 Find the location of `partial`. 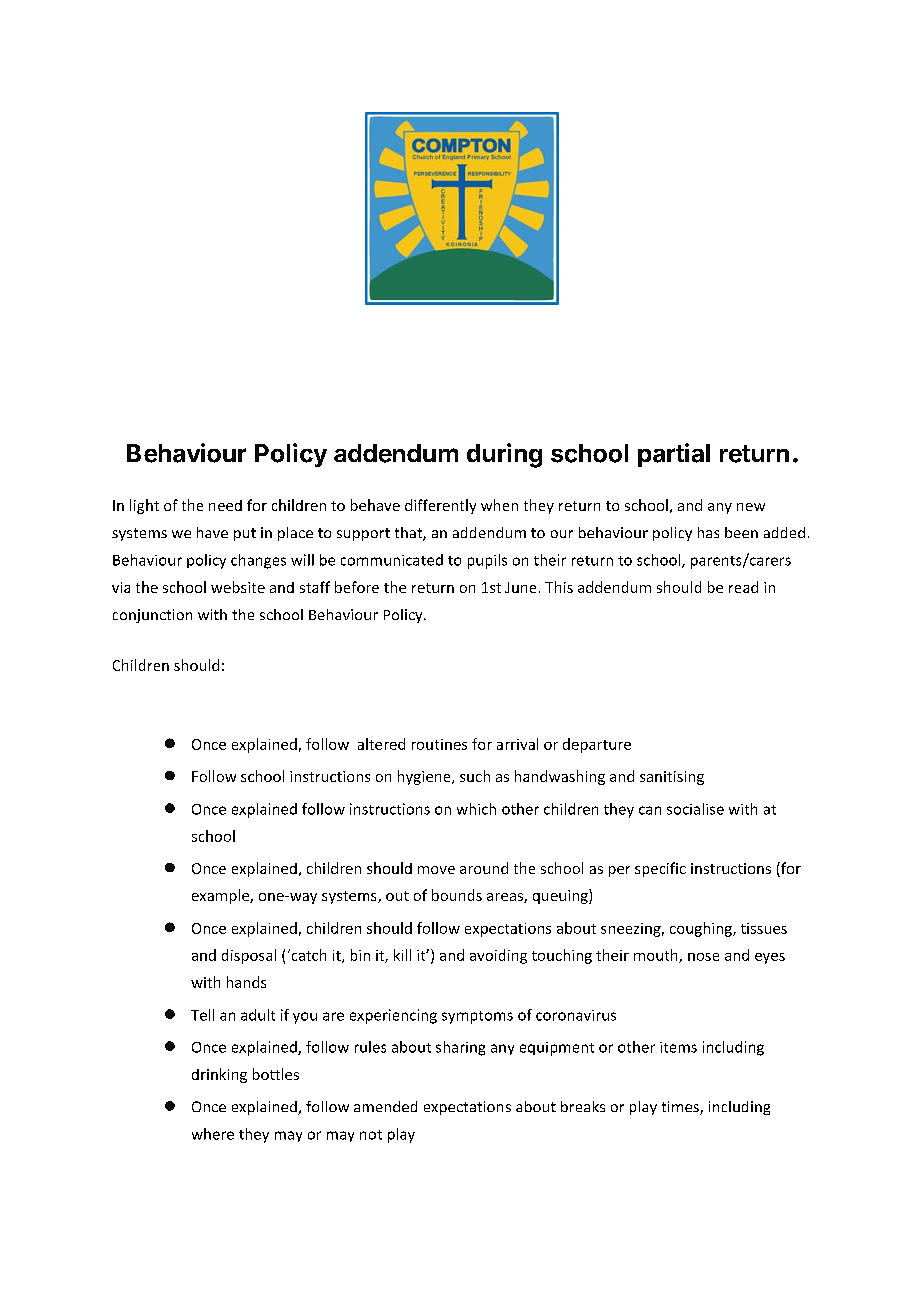

partial is located at coordinates (674, 455).
